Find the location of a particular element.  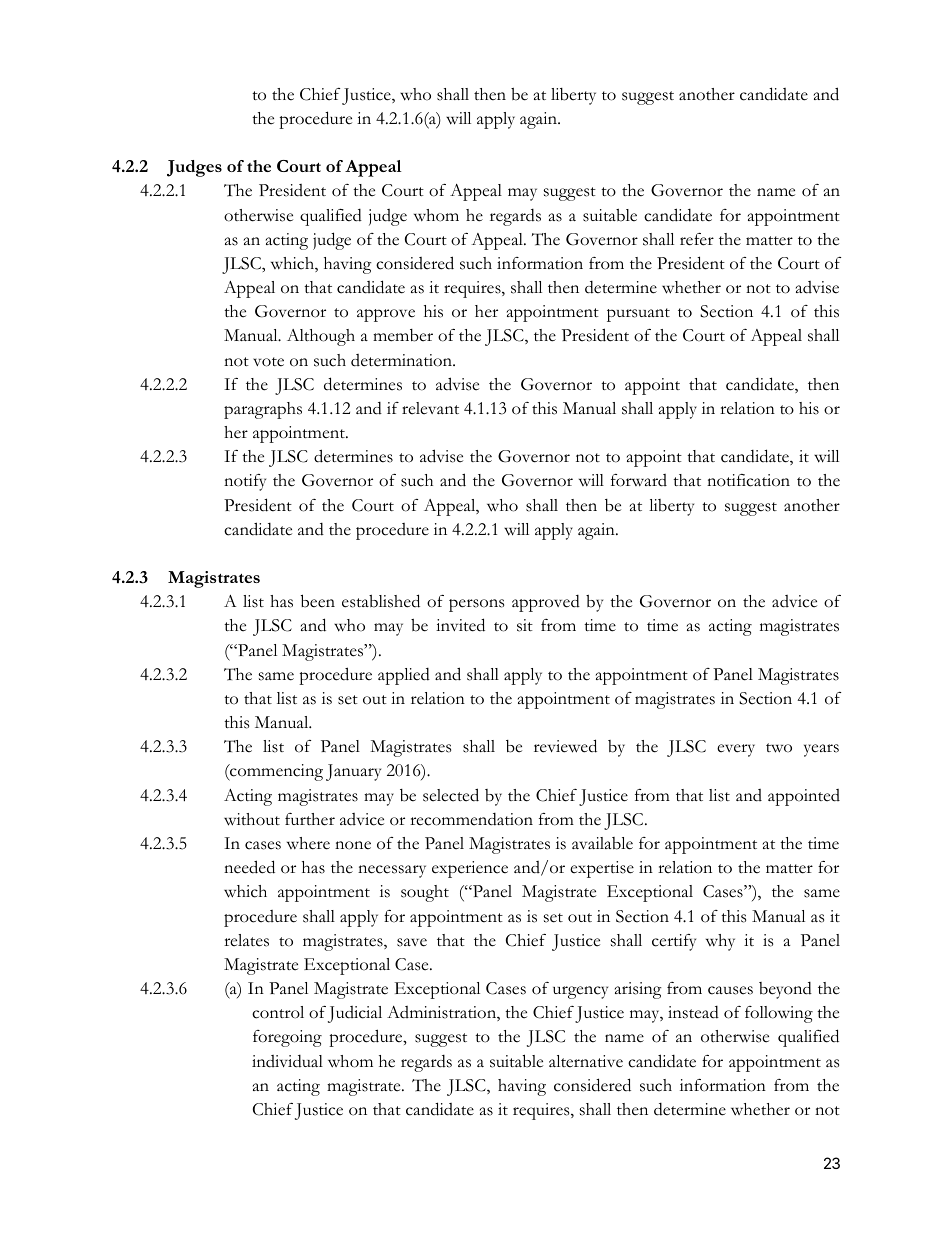

pursuant is located at coordinates (638, 315).
